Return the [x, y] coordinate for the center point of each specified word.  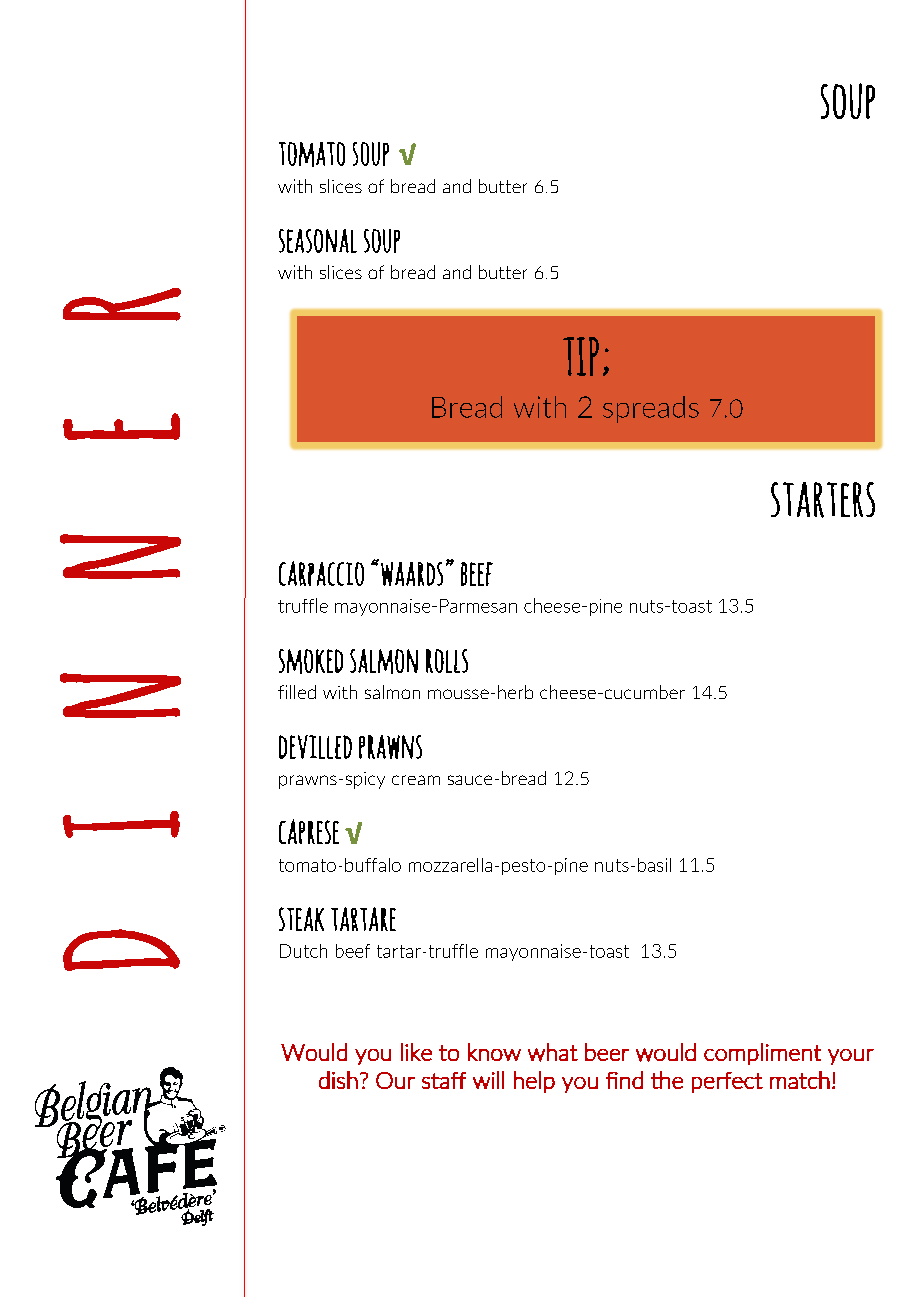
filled [297, 692]
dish [338, 1080]
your [851, 1057]
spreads [651, 409]
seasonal [318, 241]
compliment [762, 1054]
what [553, 1052]
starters [823, 500]
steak [301, 919]
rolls [447, 661]
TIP [581, 356]
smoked [311, 661]
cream [416, 780]
